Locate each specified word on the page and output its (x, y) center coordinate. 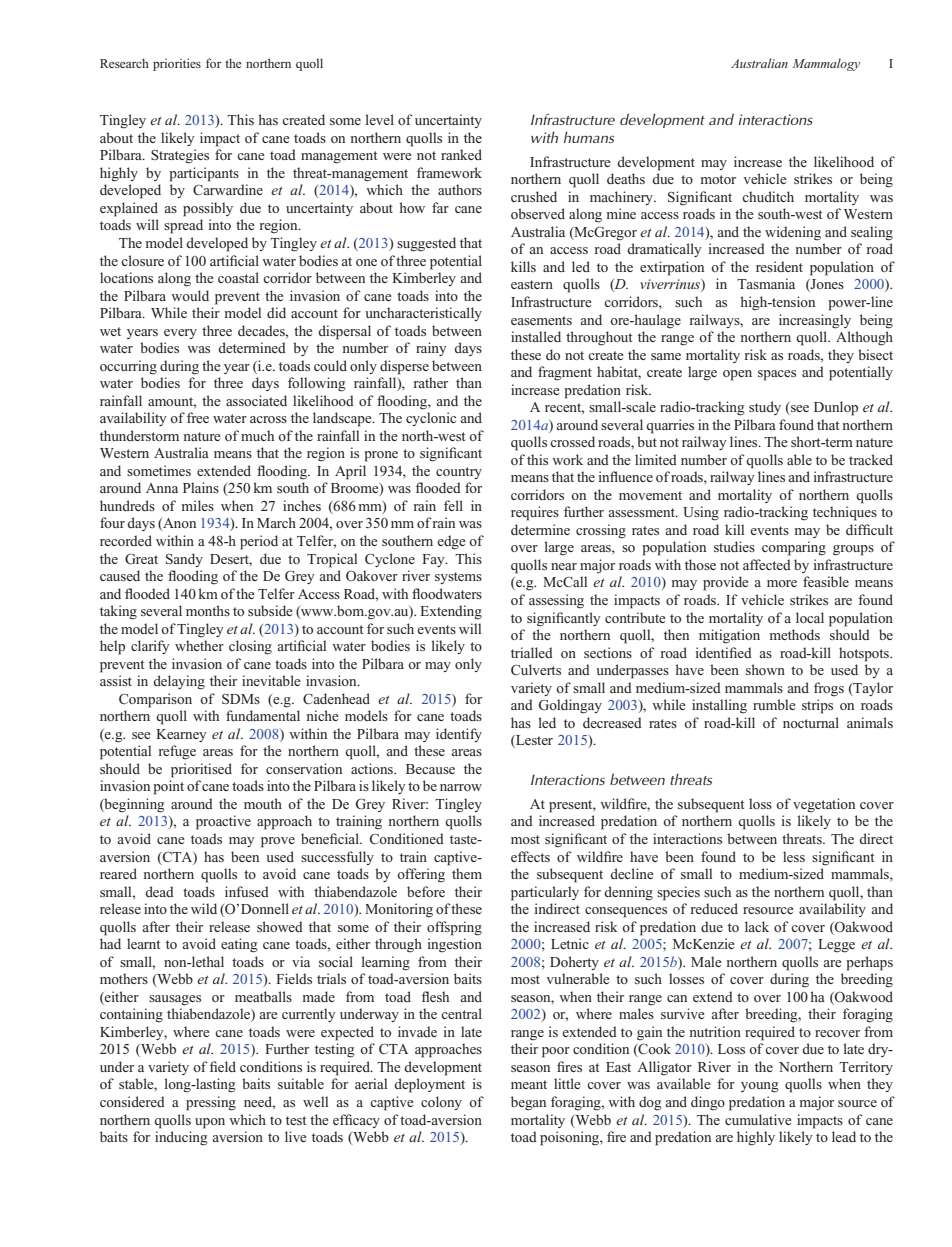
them (467, 873)
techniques (845, 513)
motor (718, 179)
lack (757, 926)
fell (453, 505)
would (190, 295)
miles (198, 505)
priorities (177, 64)
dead (159, 891)
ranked (461, 154)
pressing (211, 1103)
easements (541, 320)
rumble (774, 704)
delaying (179, 682)
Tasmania (766, 283)
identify (459, 735)
